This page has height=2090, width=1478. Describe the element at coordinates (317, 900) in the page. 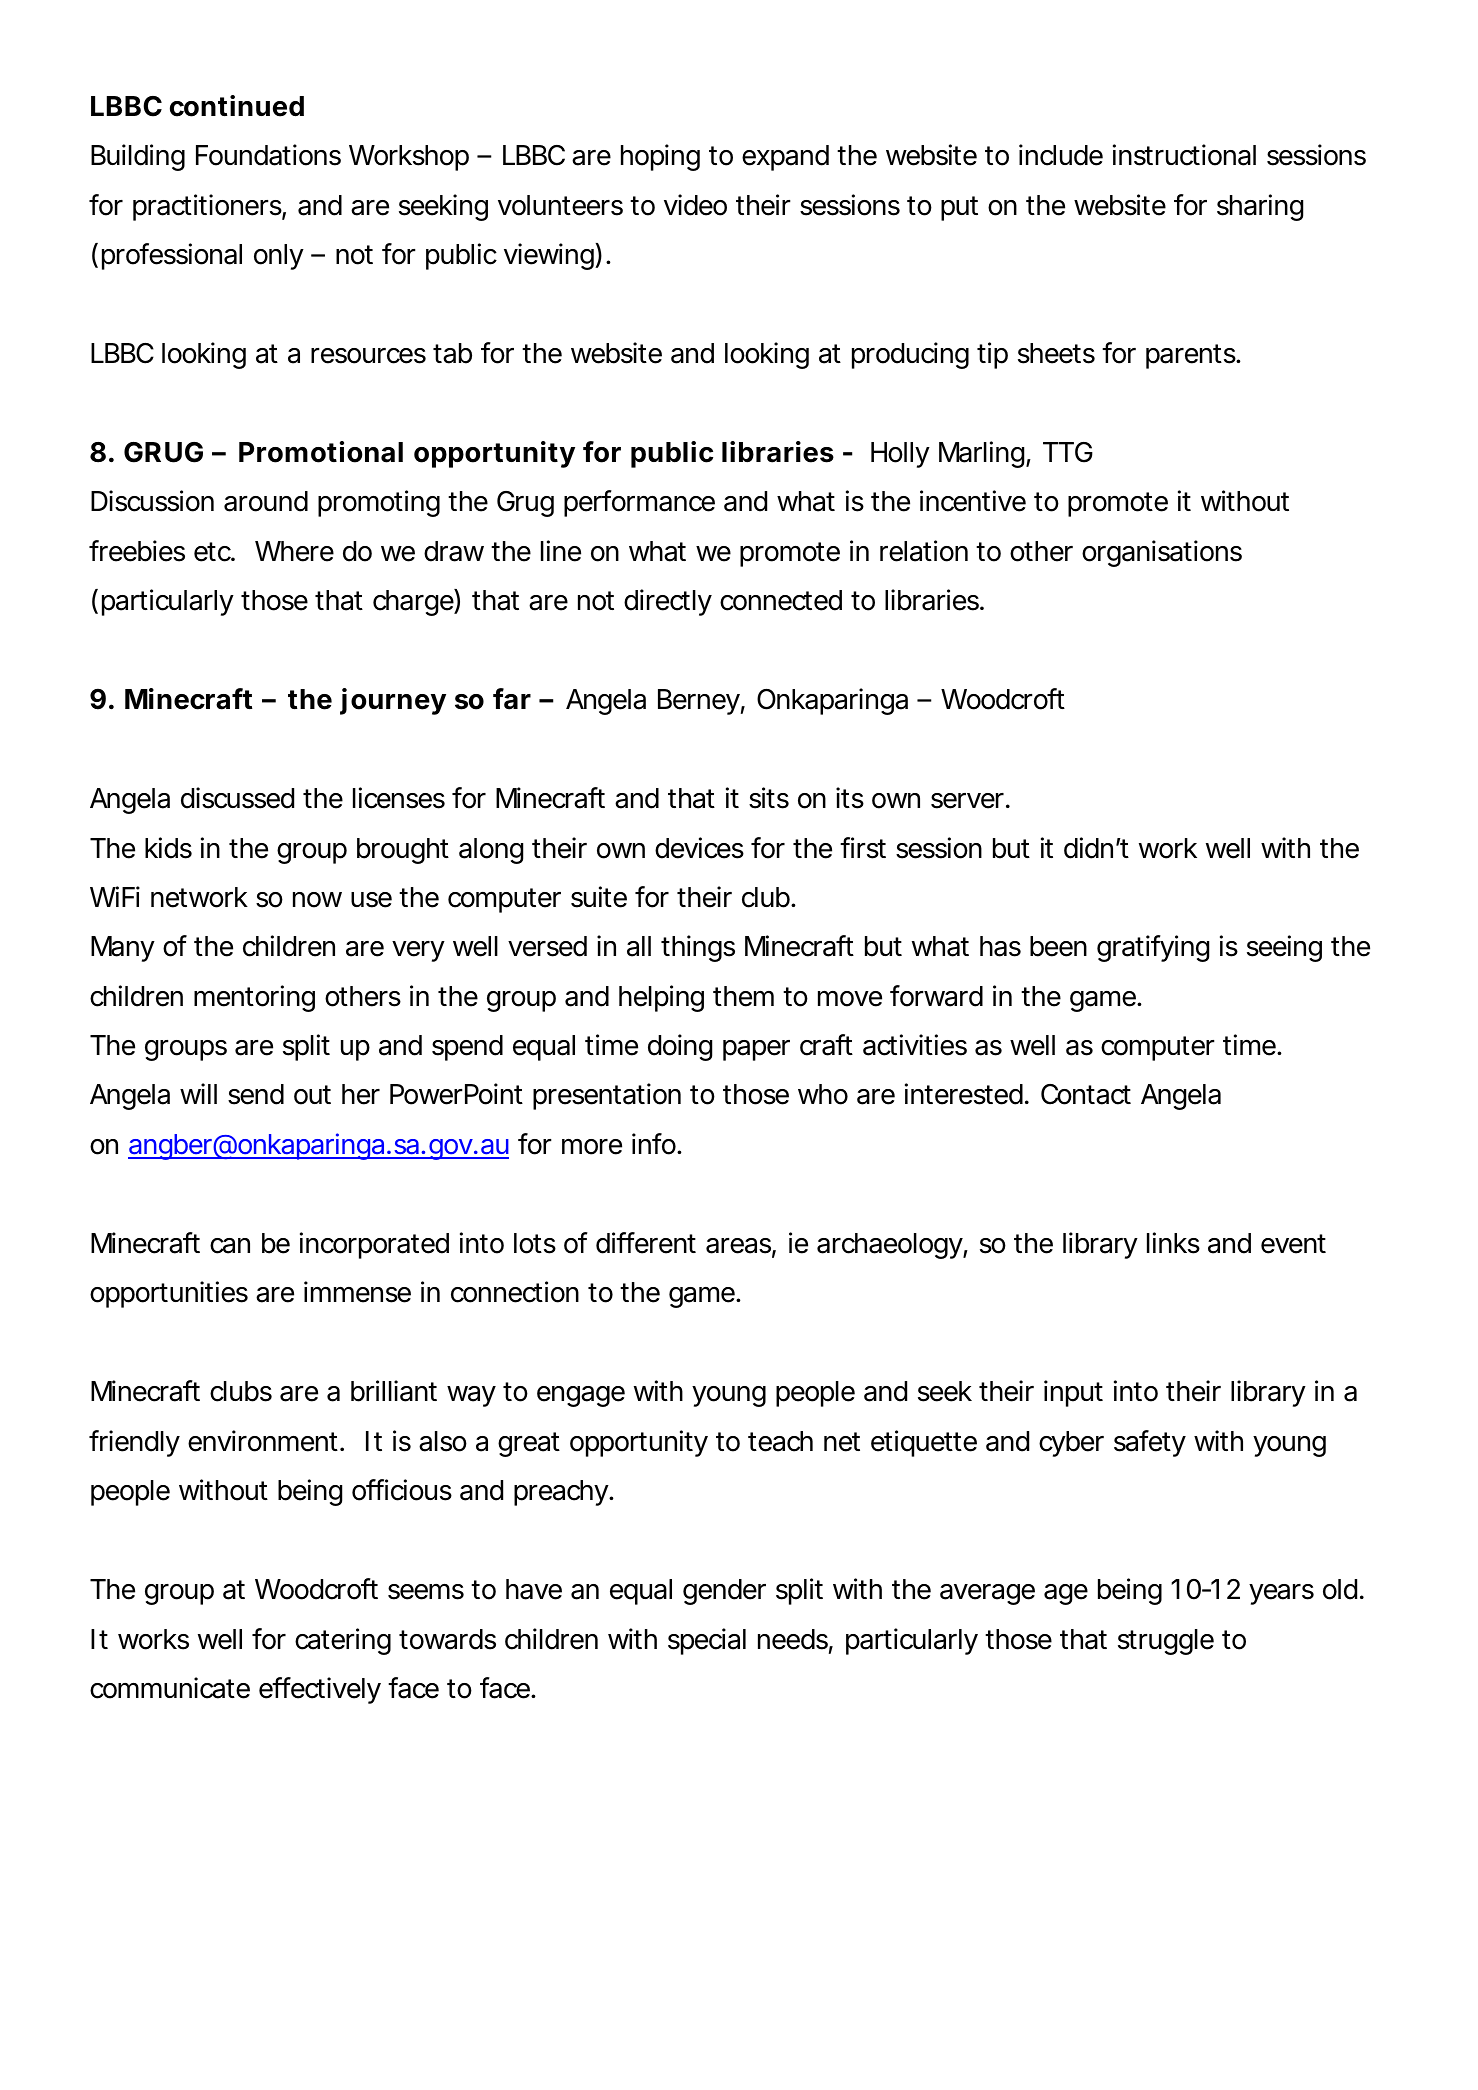

I see `now` at that location.
